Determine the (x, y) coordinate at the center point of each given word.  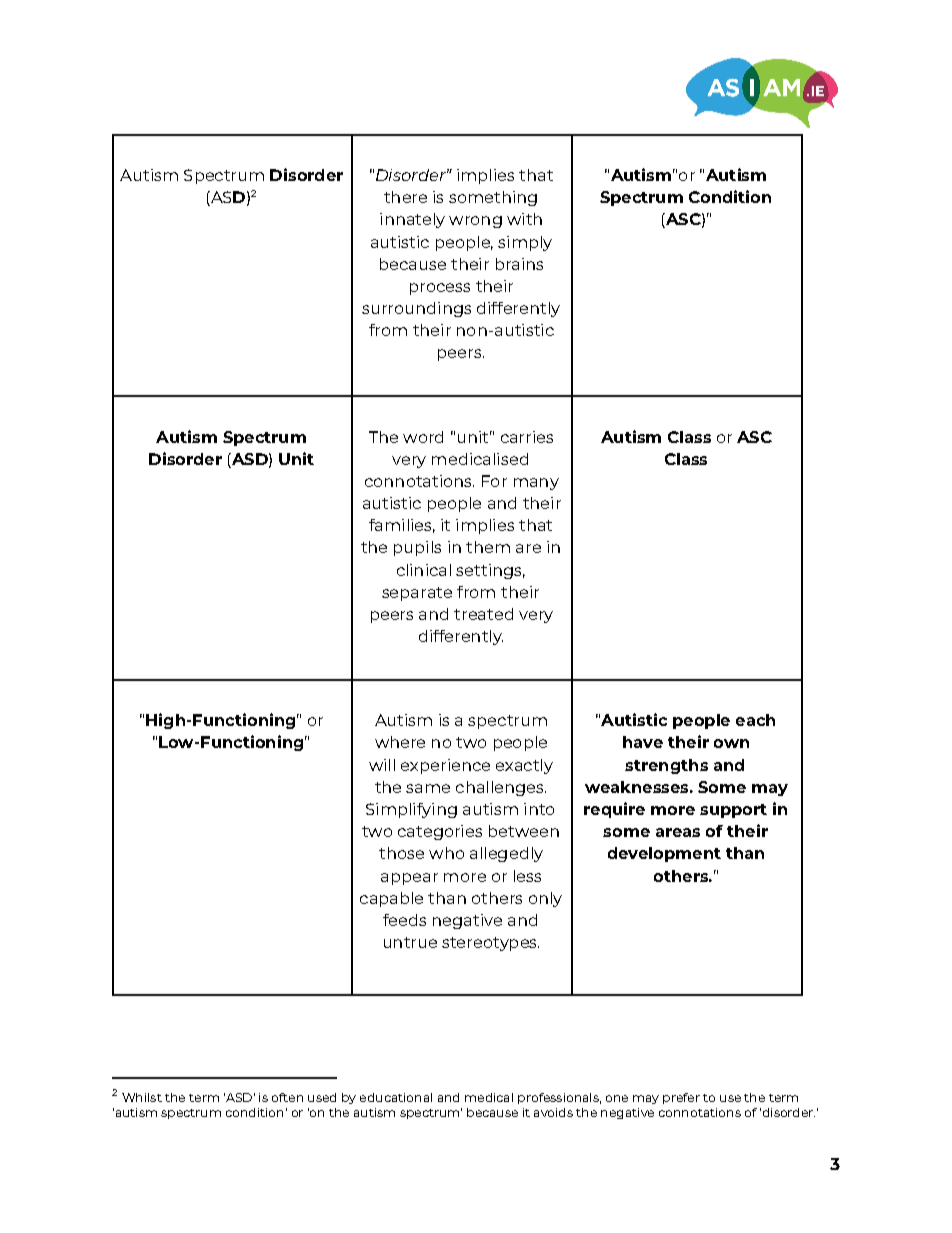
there (405, 197)
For (494, 481)
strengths (666, 766)
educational (396, 1097)
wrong (475, 222)
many (536, 484)
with (524, 219)
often (287, 1097)
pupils (417, 548)
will (382, 765)
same (428, 788)
